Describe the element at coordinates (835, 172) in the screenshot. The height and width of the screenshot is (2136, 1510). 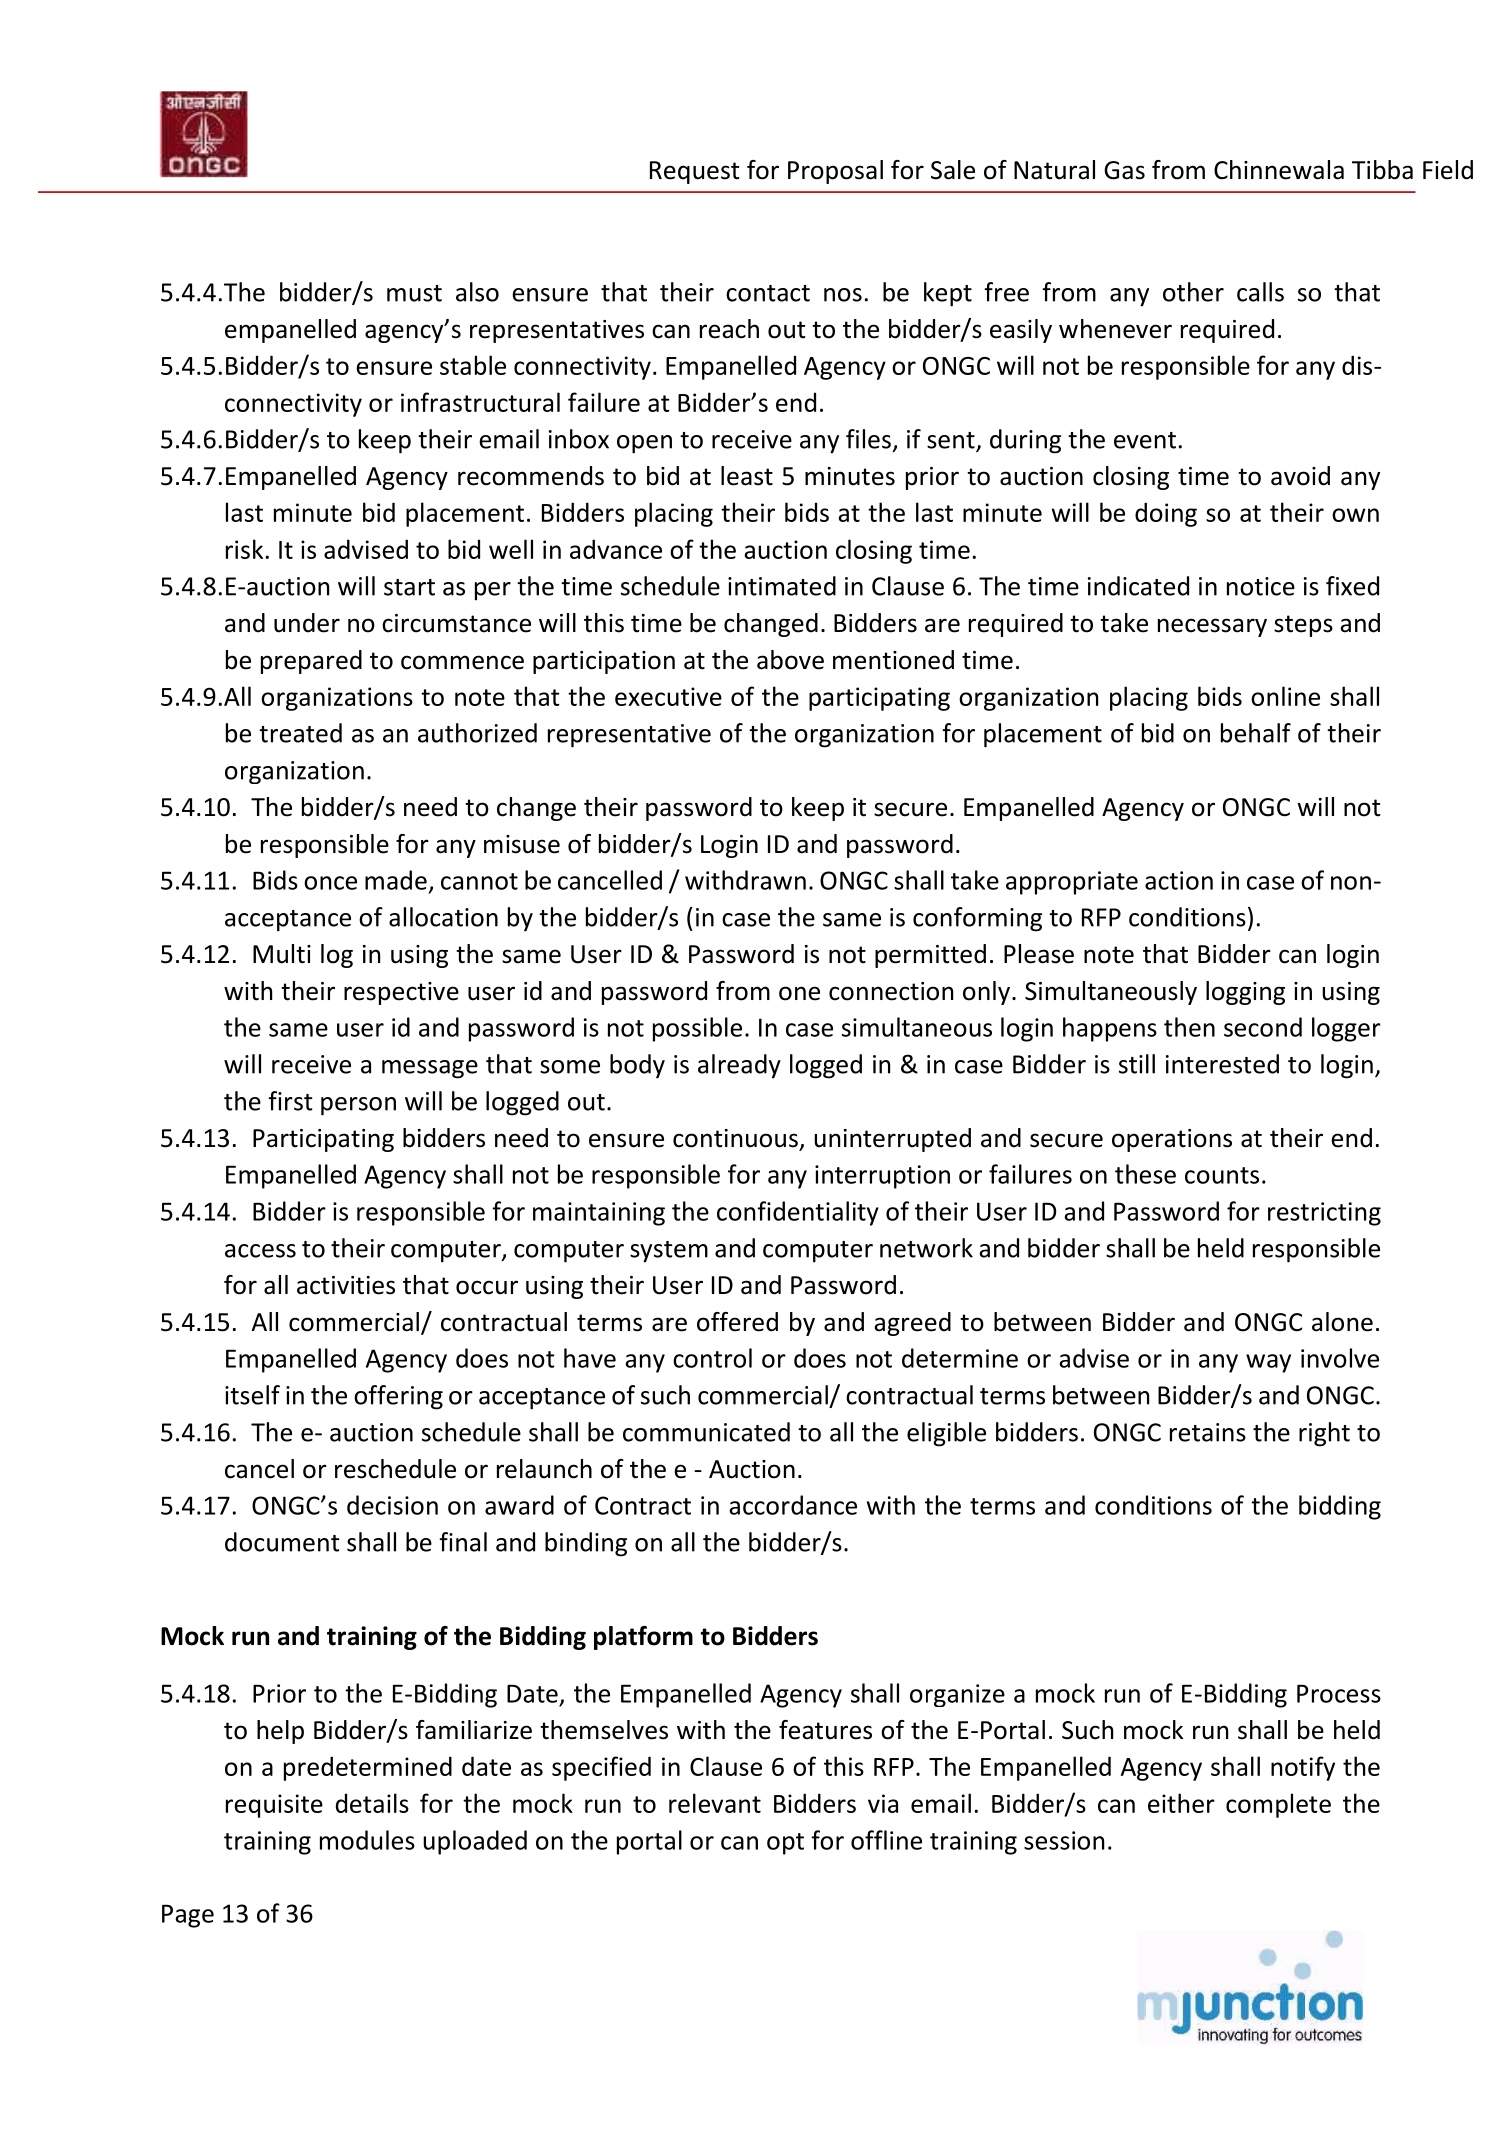
I see `Proposal` at that location.
